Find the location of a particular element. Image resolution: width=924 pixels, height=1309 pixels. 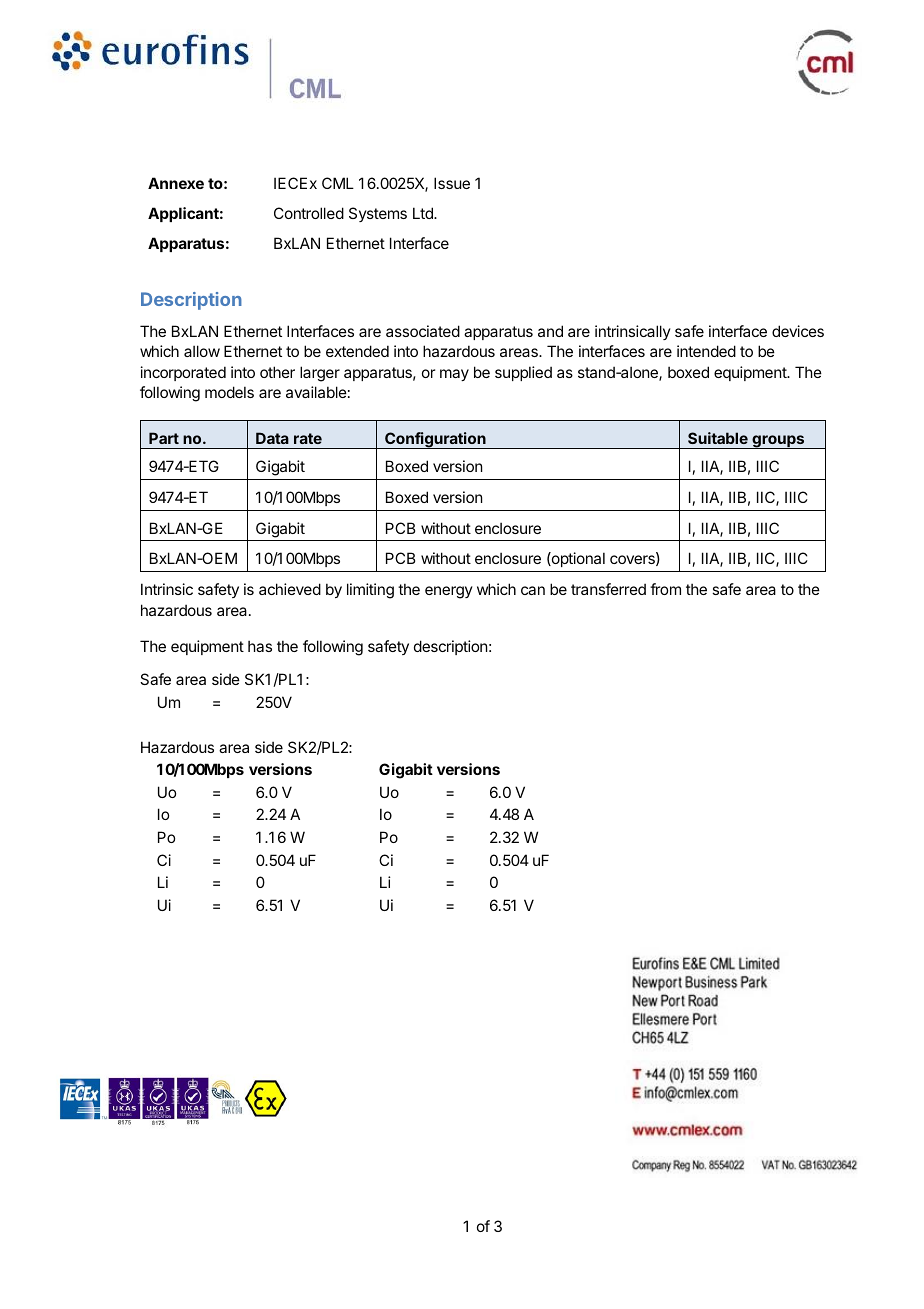

intended is located at coordinates (706, 351).
